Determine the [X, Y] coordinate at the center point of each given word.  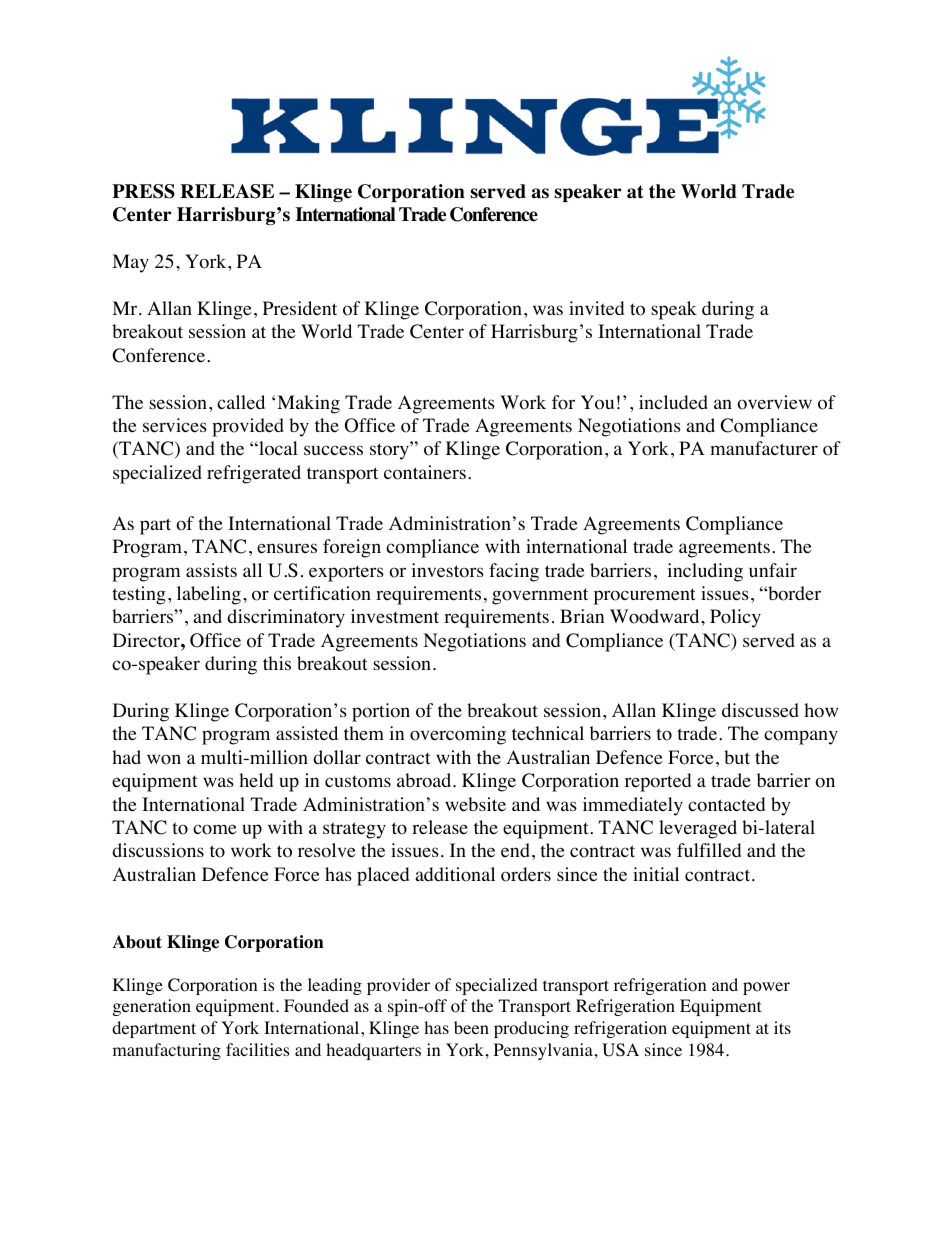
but [737, 757]
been [471, 1027]
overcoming [458, 735]
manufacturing [167, 1051]
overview [774, 402]
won [164, 759]
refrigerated [254, 474]
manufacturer [764, 448]
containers [425, 472]
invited [596, 308]
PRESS [143, 191]
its [782, 1027]
